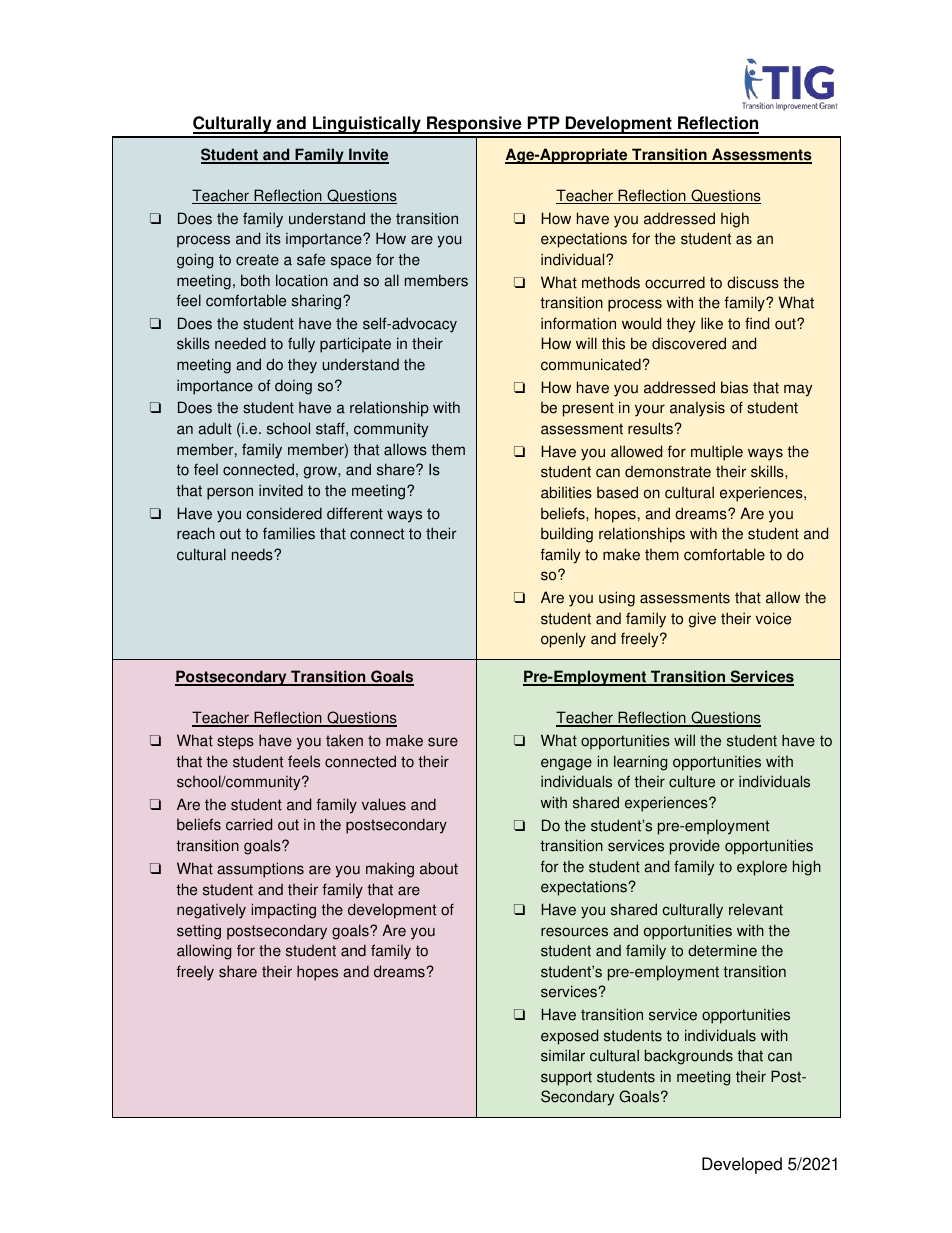 The image size is (952, 1233). What do you see at coordinates (439, 868) in the page?
I see `about` at bounding box center [439, 868].
